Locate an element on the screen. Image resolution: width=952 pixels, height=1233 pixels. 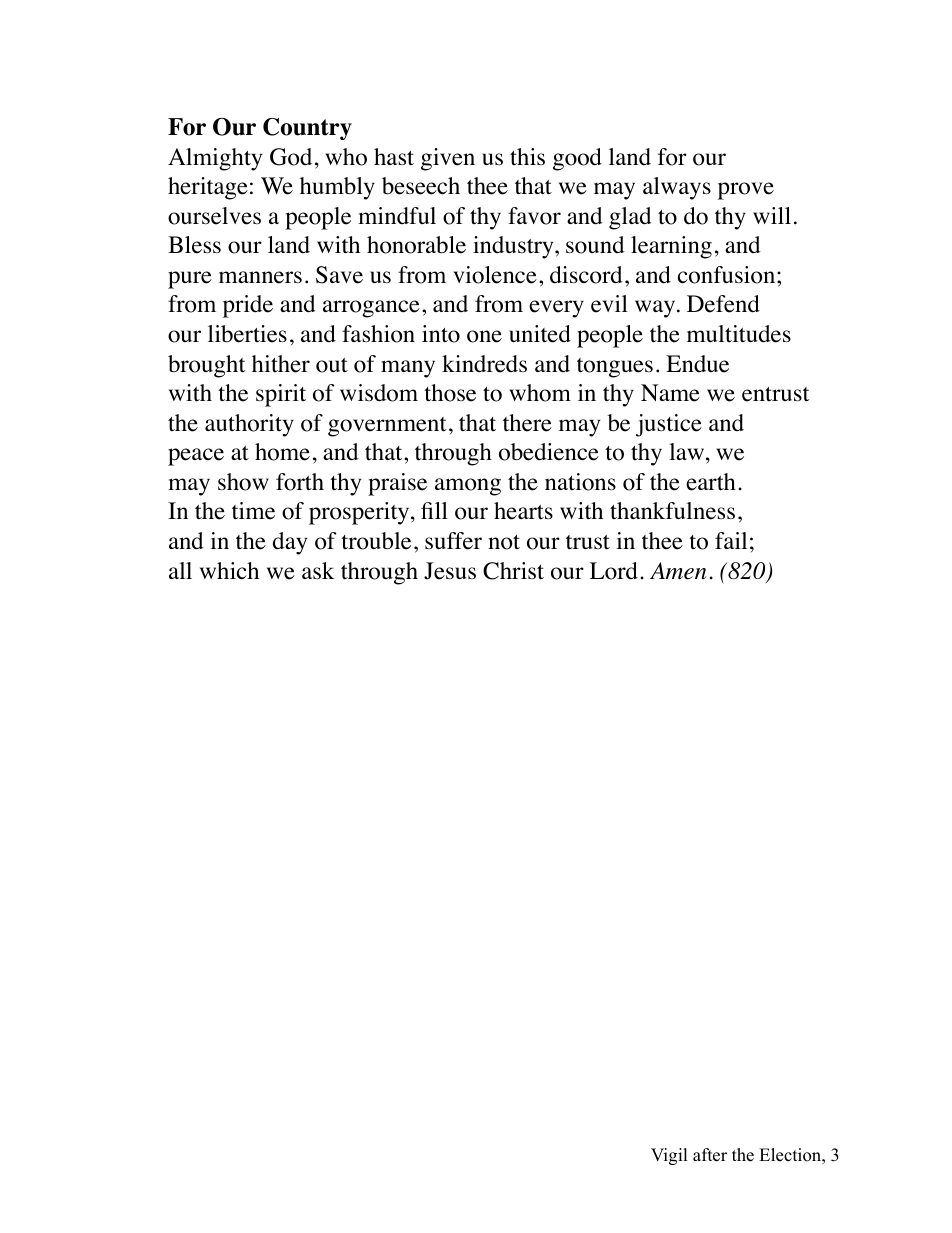
Lord is located at coordinates (614, 571).
